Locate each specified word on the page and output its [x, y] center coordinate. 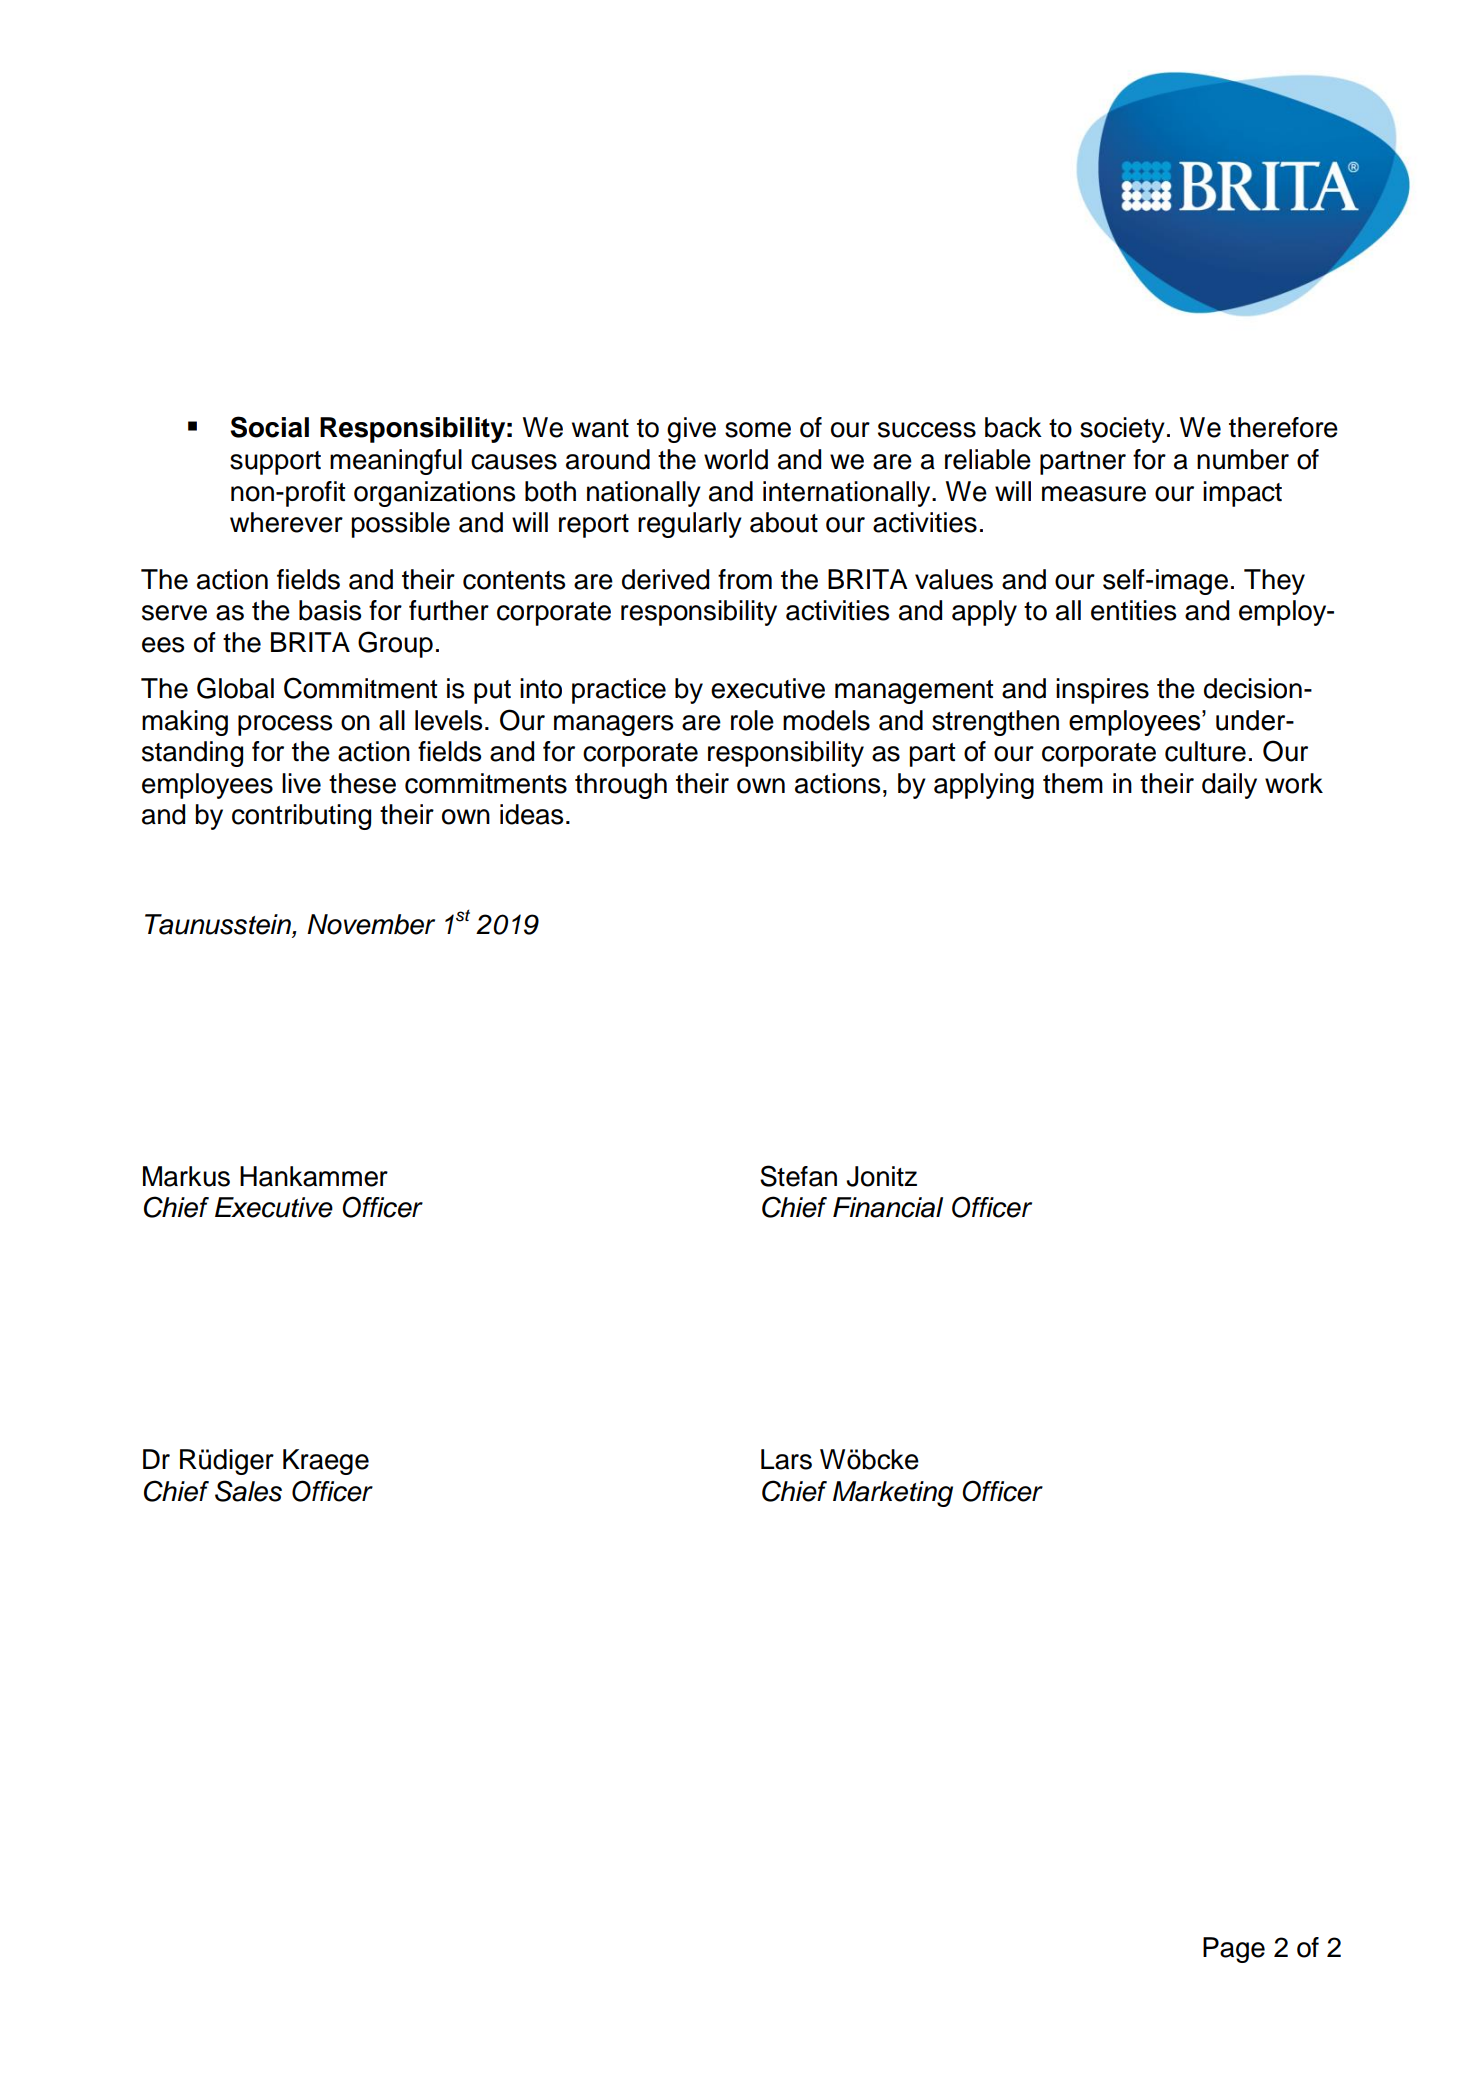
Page [1234, 1950]
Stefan [798, 1176]
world [736, 459]
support [275, 463]
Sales [248, 1491]
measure [1094, 494]
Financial [888, 1207]
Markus [186, 1176]
